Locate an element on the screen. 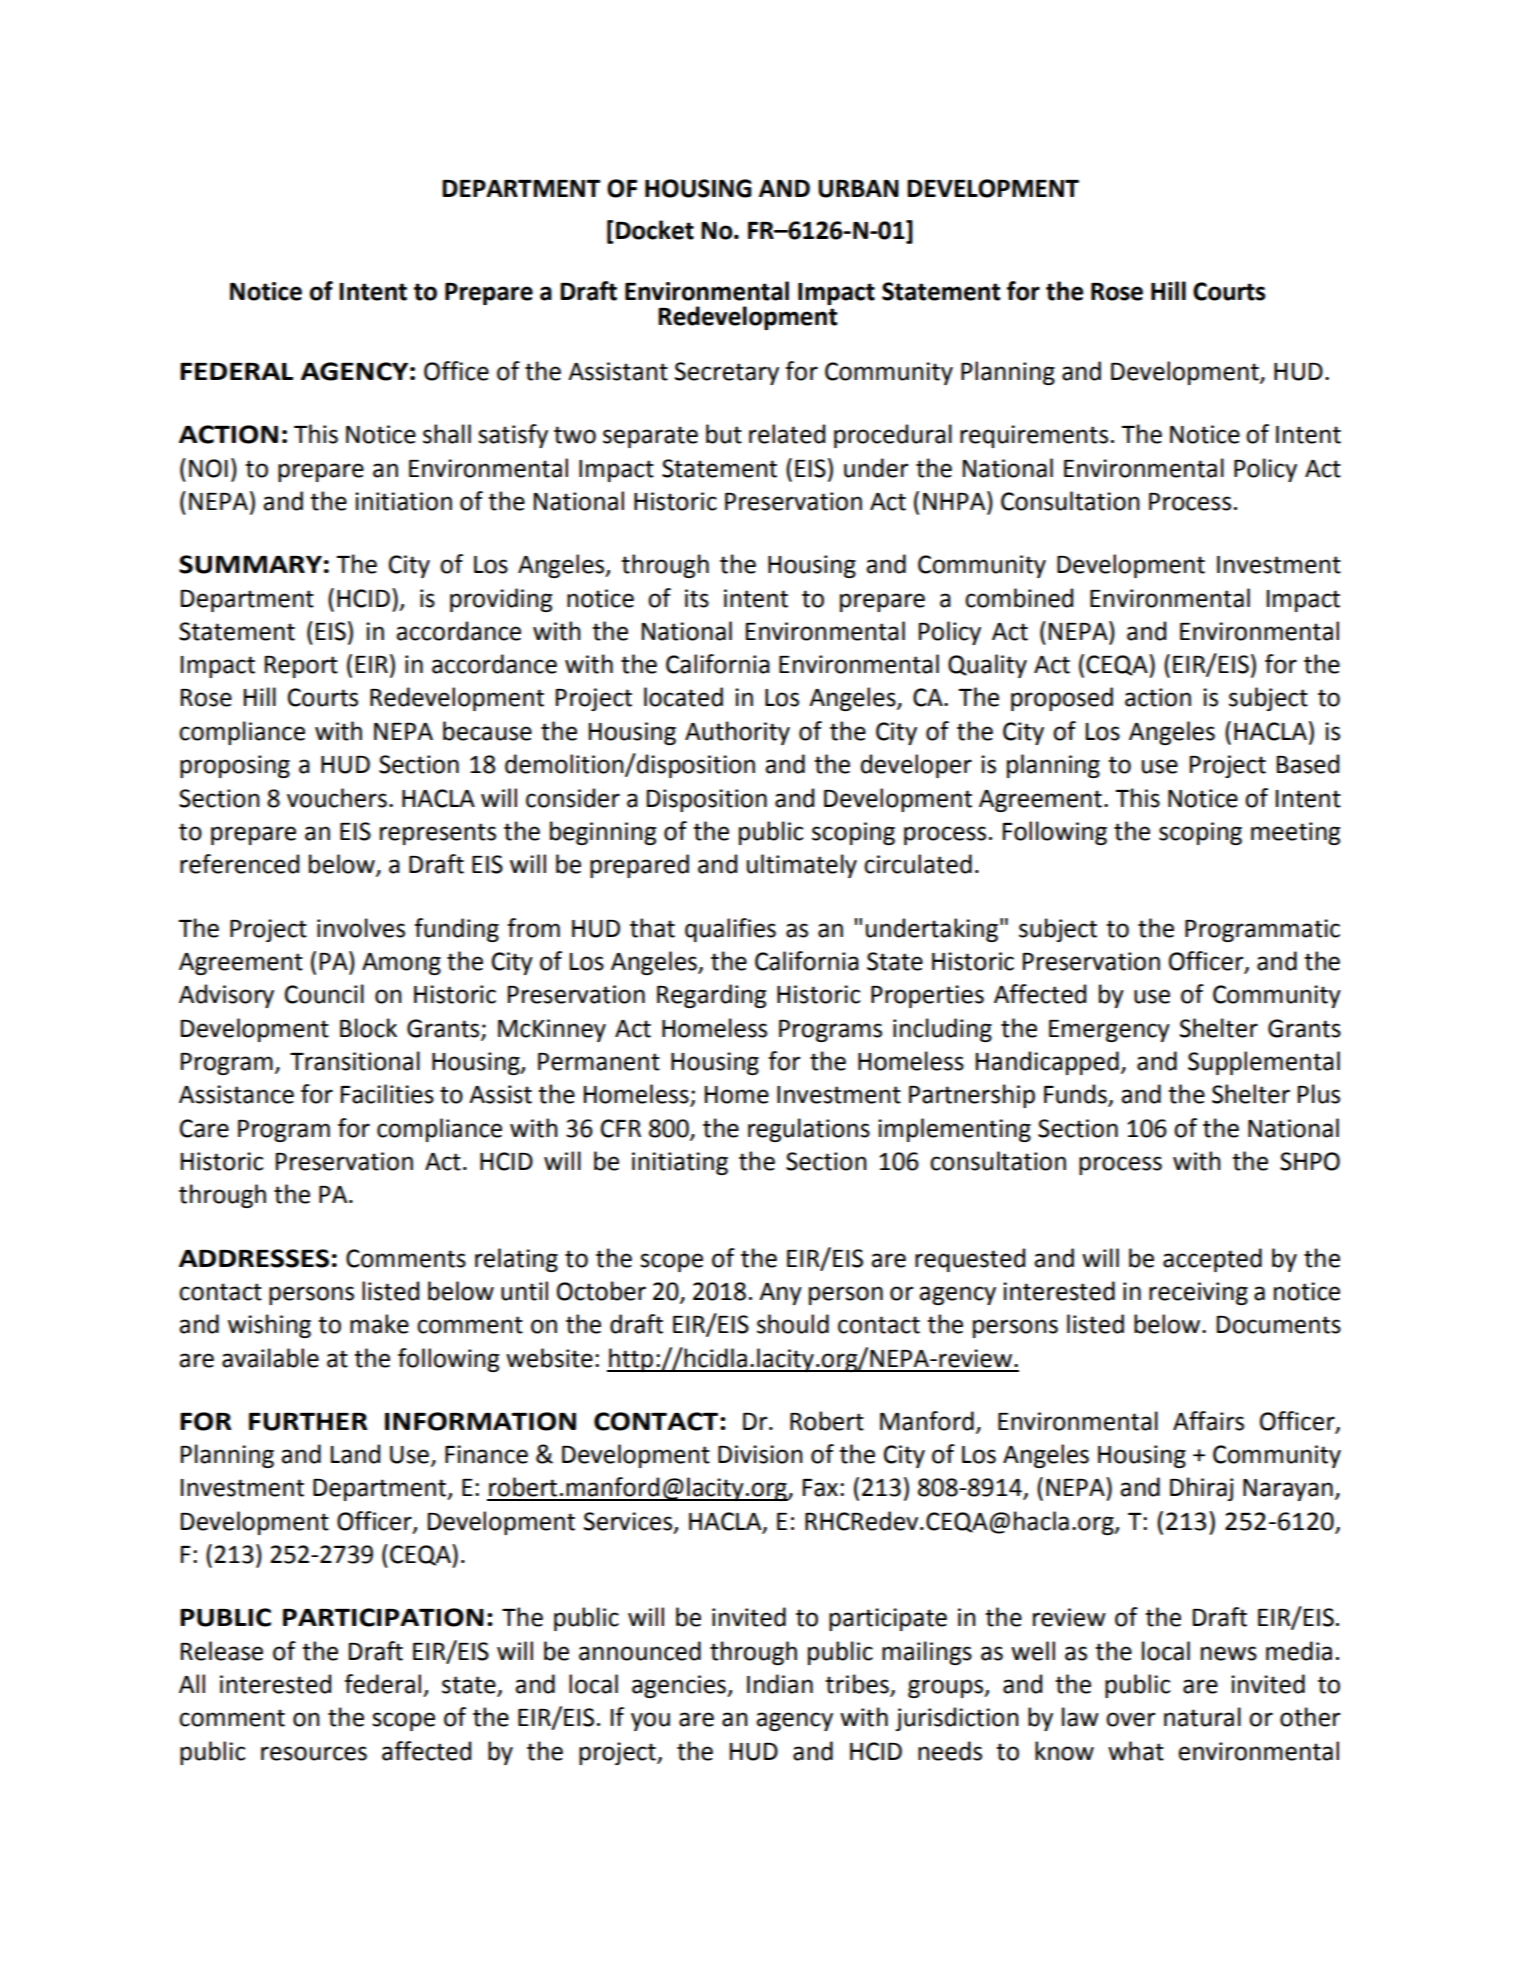  Report is located at coordinates (301, 667).
